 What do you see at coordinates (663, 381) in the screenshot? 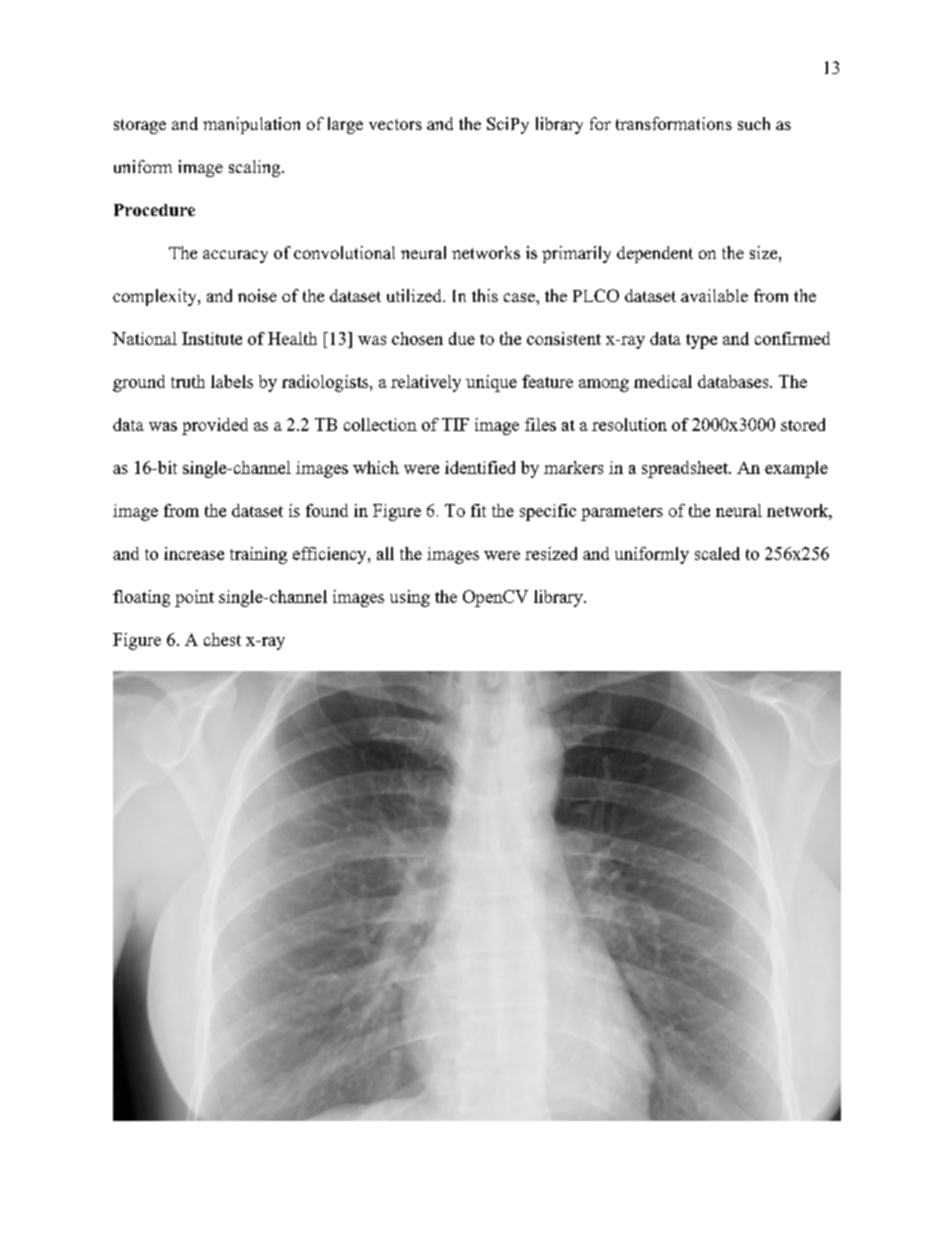
I see `medical` at bounding box center [663, 381].
